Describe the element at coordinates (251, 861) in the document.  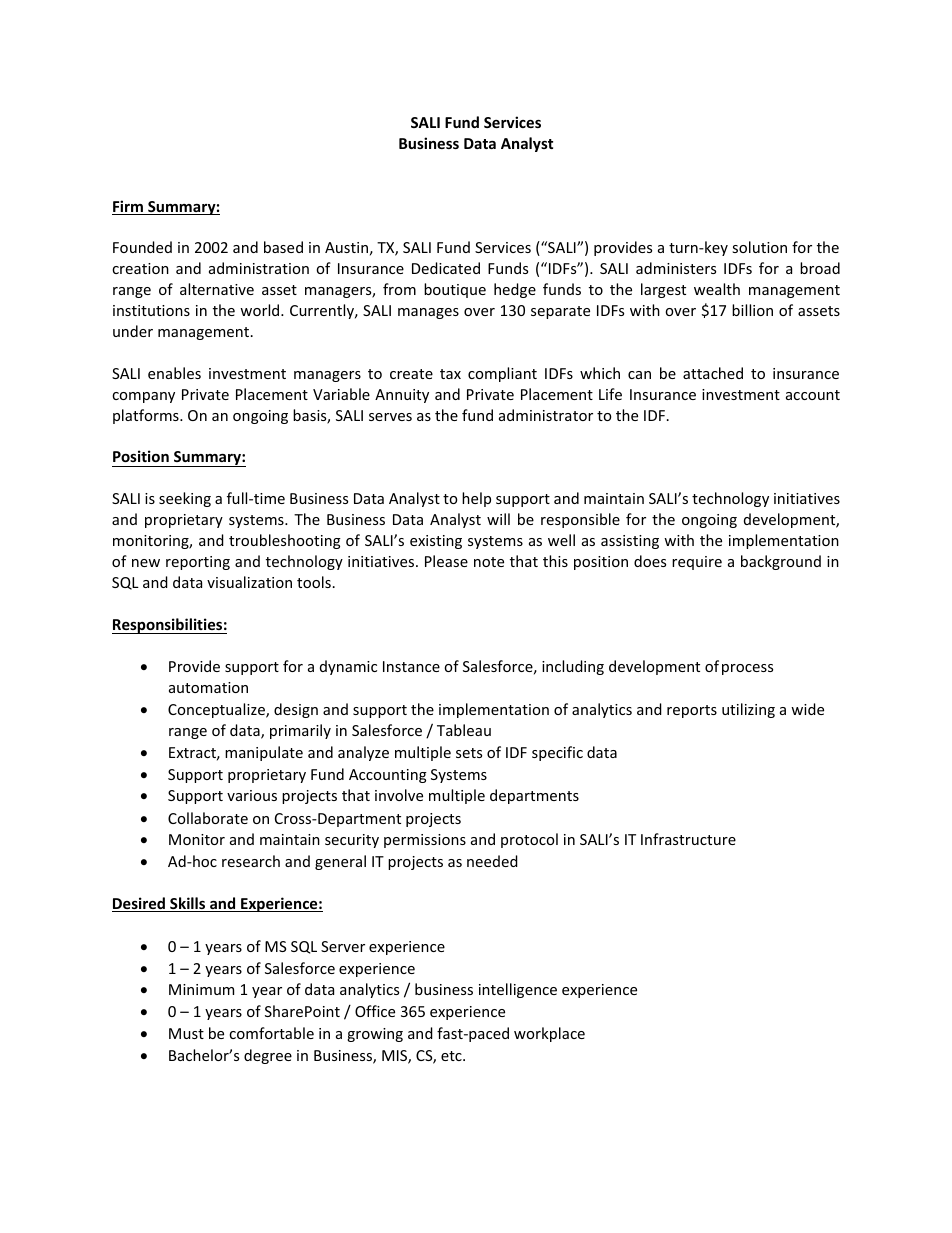
I see `research` at that location.
